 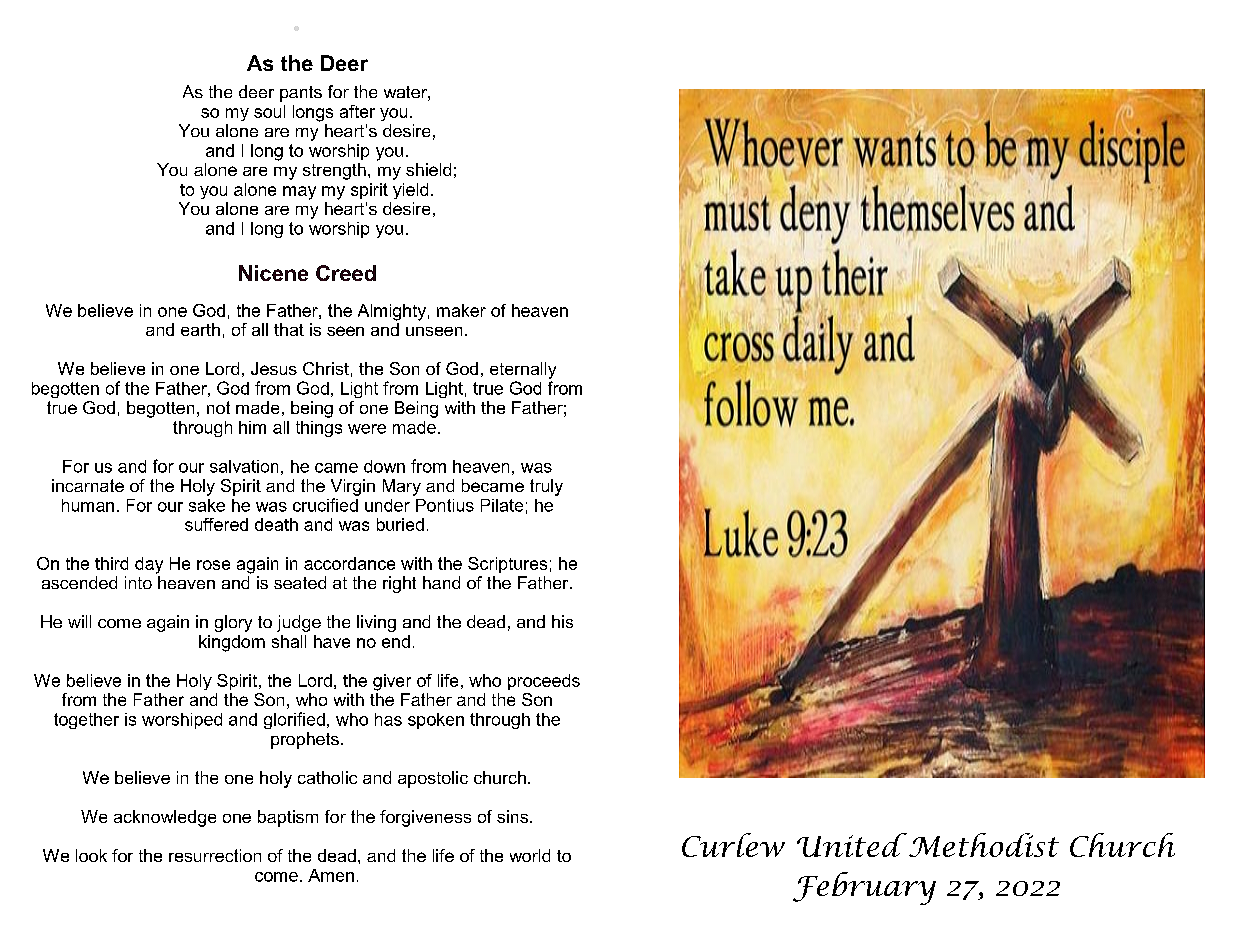 What do you see at coordinates (207, 505) in the image?
I see `sake` at bounding box center [207, 505].
